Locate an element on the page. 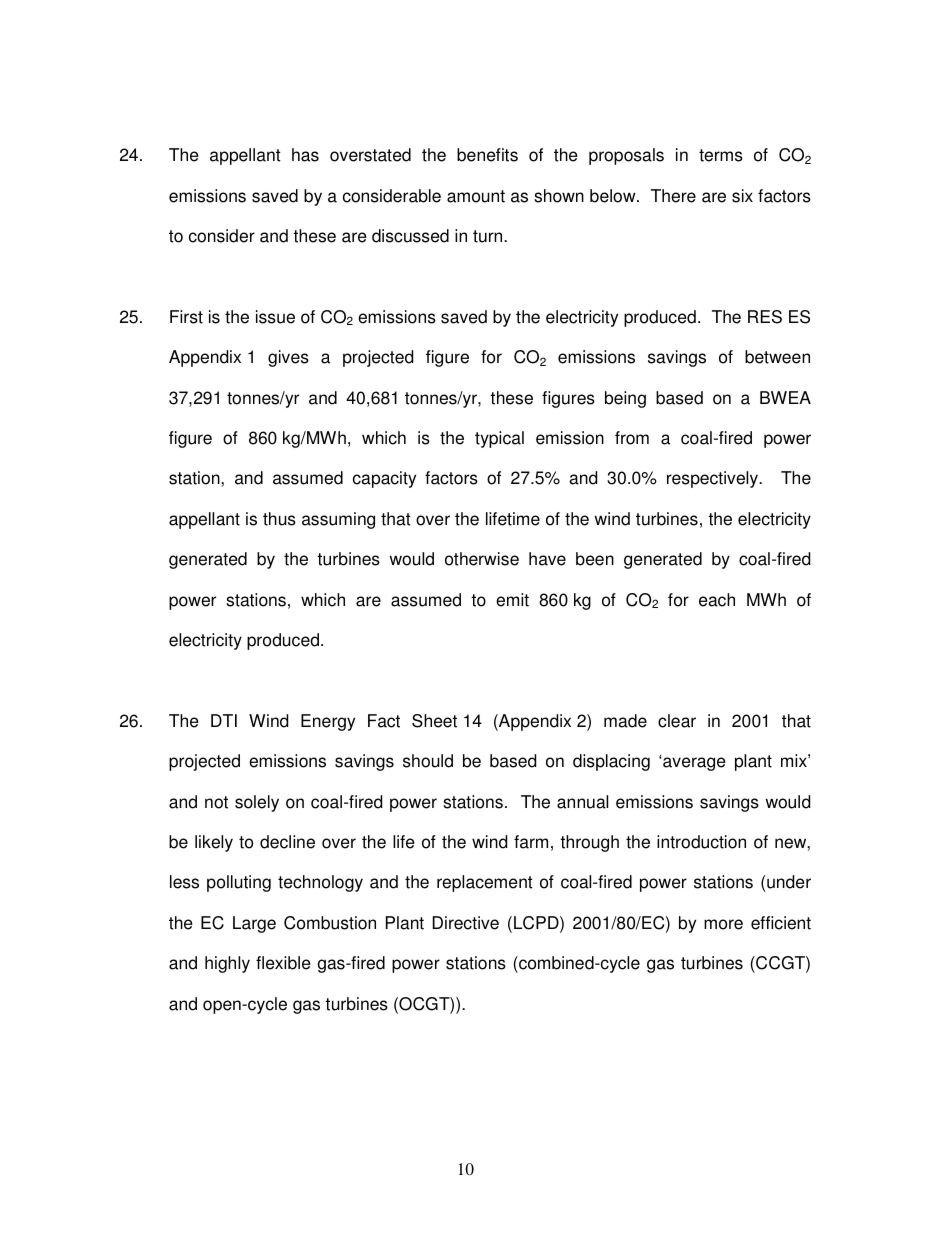 This document has width=952, height=1233. Directive is located at coordinates (466, 923).
